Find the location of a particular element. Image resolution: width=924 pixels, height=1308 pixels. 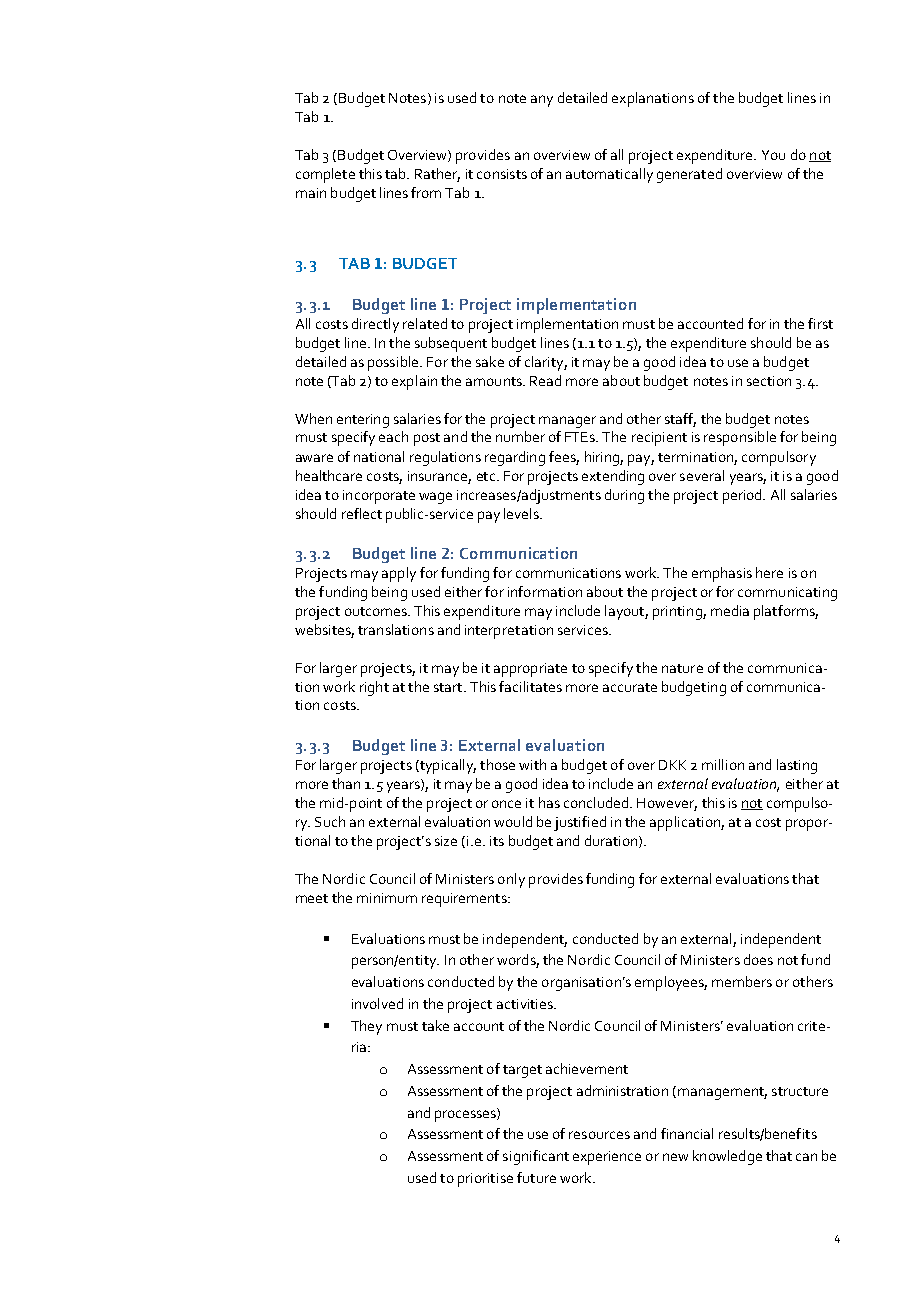

generated is located at coordinates (689, 175).
